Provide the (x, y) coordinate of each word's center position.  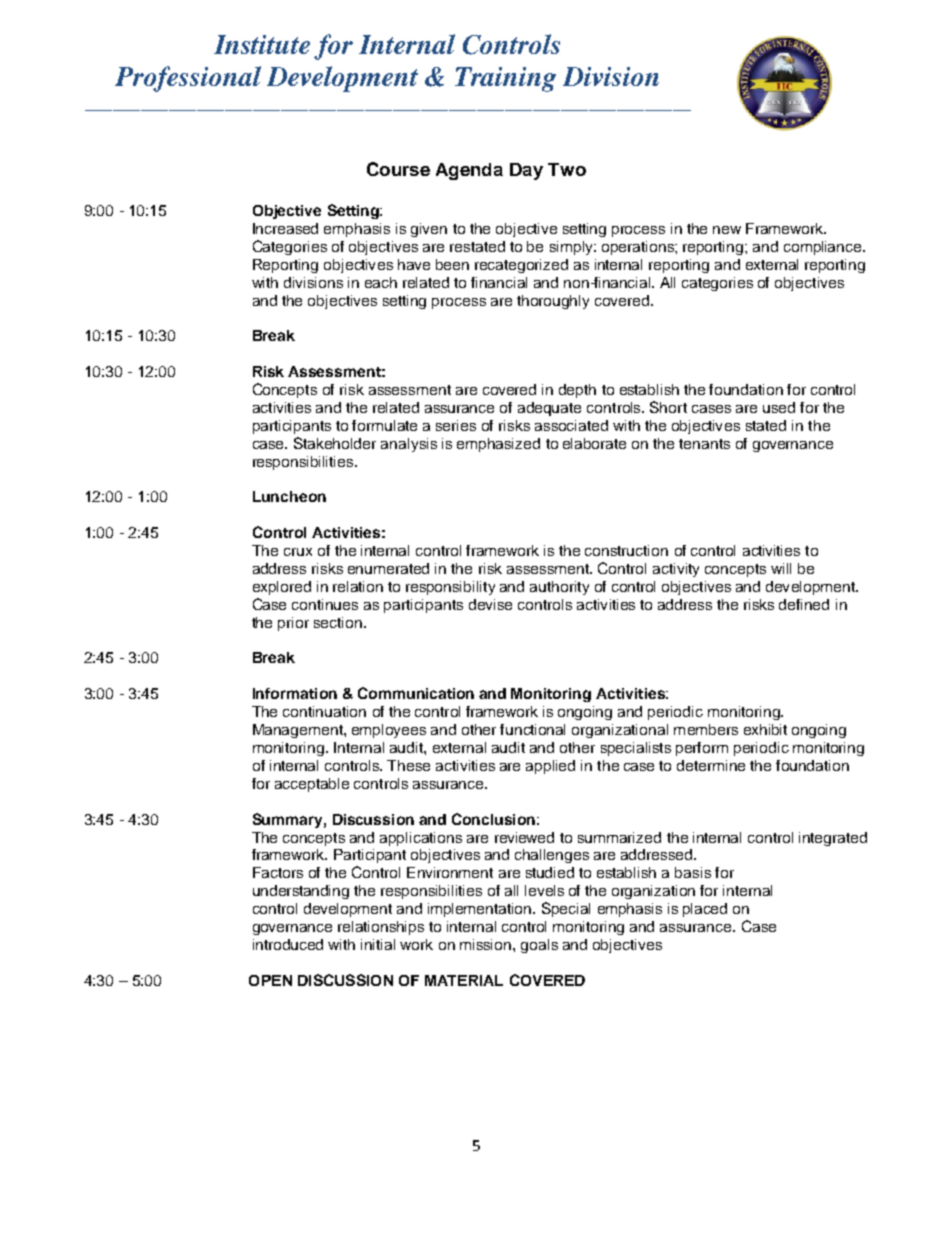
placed (705, 910)
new (727, 230)
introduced (288, 944)
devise (490, 604)
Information (295, 693)
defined (804, 604)
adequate (549, 409)
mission (487, 944)
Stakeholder (335, 443)
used (779, 407)
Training (505, 79)
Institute (262, 44)
